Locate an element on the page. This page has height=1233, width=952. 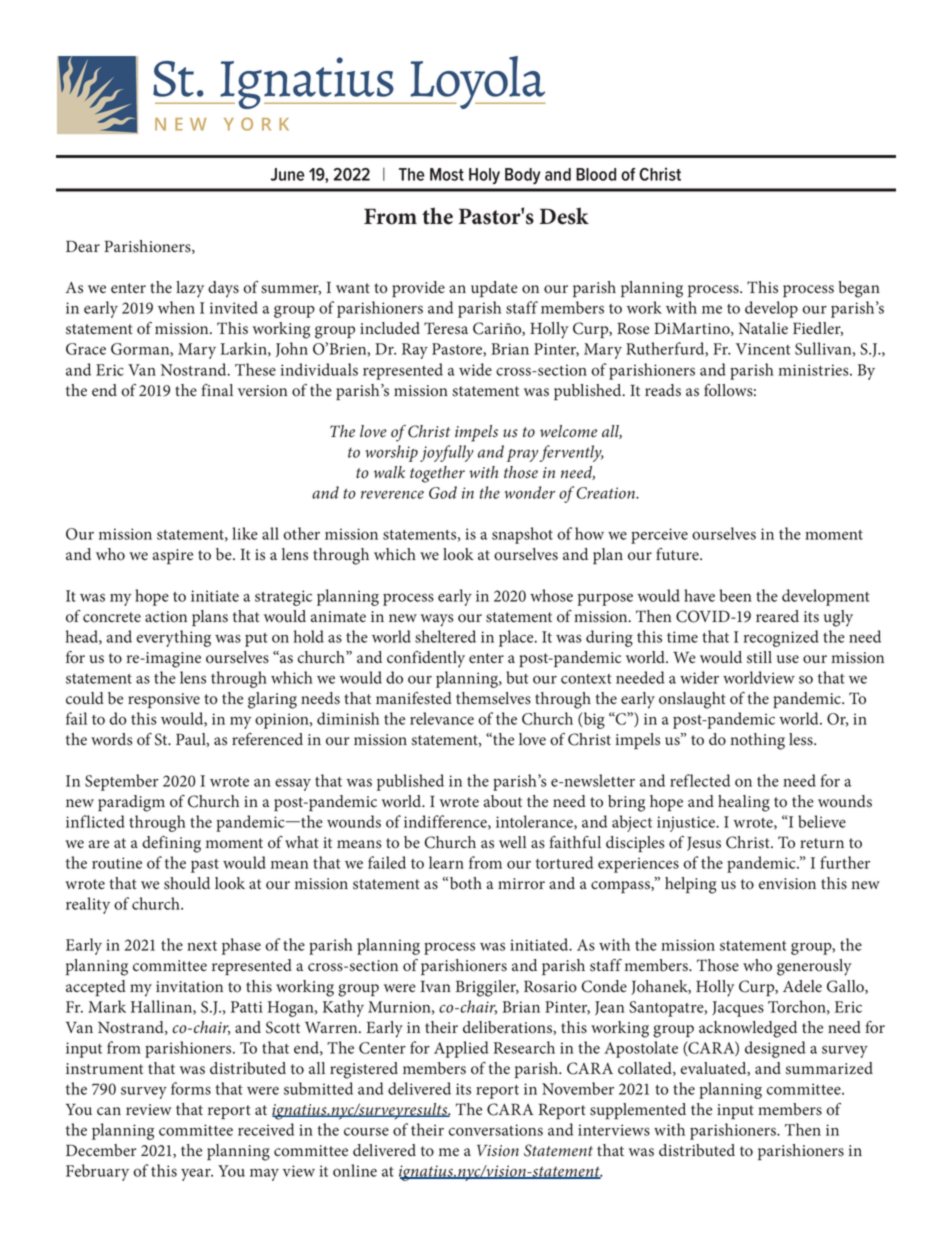
began is located at coordinates (859, 289).
